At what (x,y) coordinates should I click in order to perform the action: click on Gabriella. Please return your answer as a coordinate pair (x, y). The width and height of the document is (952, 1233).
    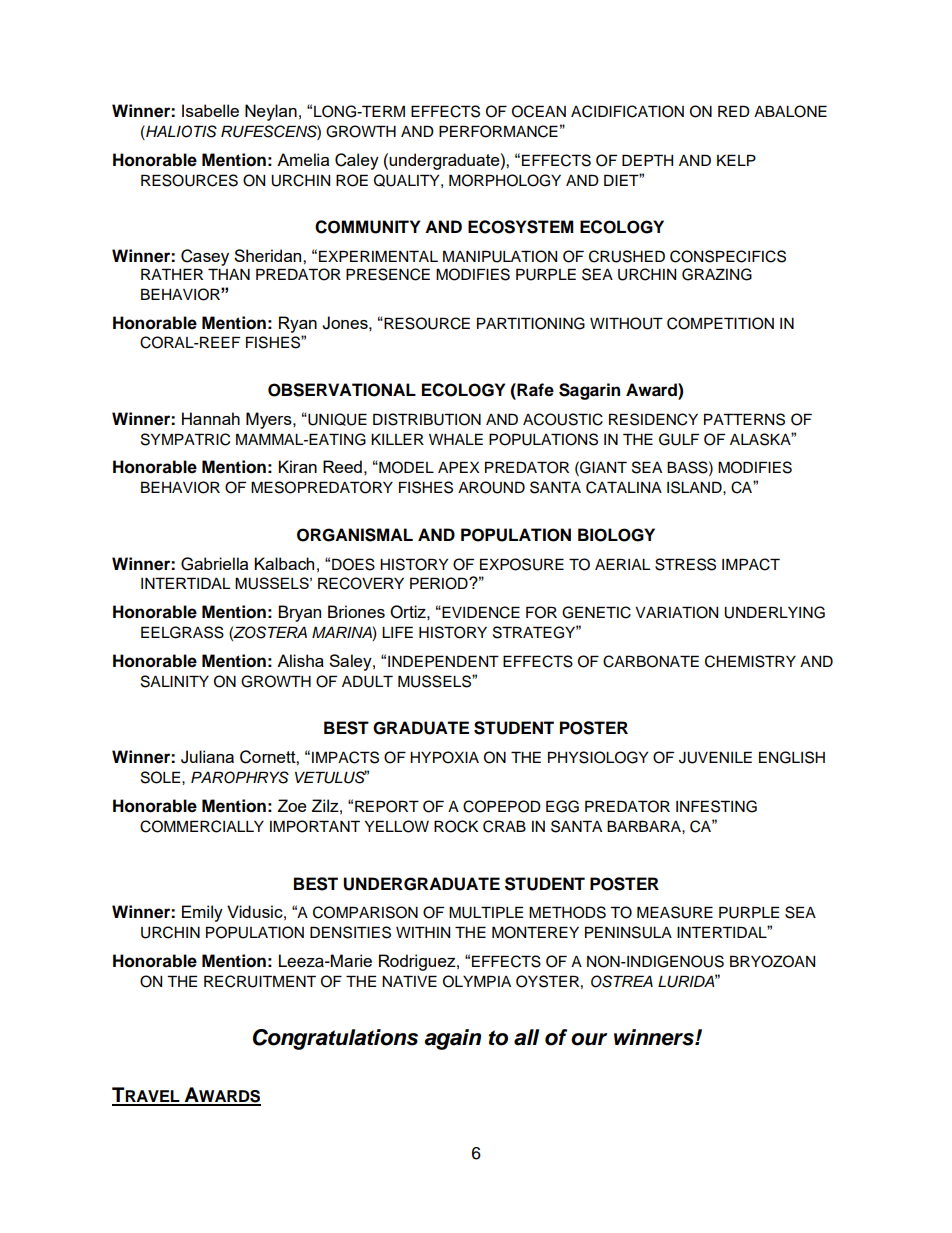
    Looking at the image, I should click on (214, 564).
